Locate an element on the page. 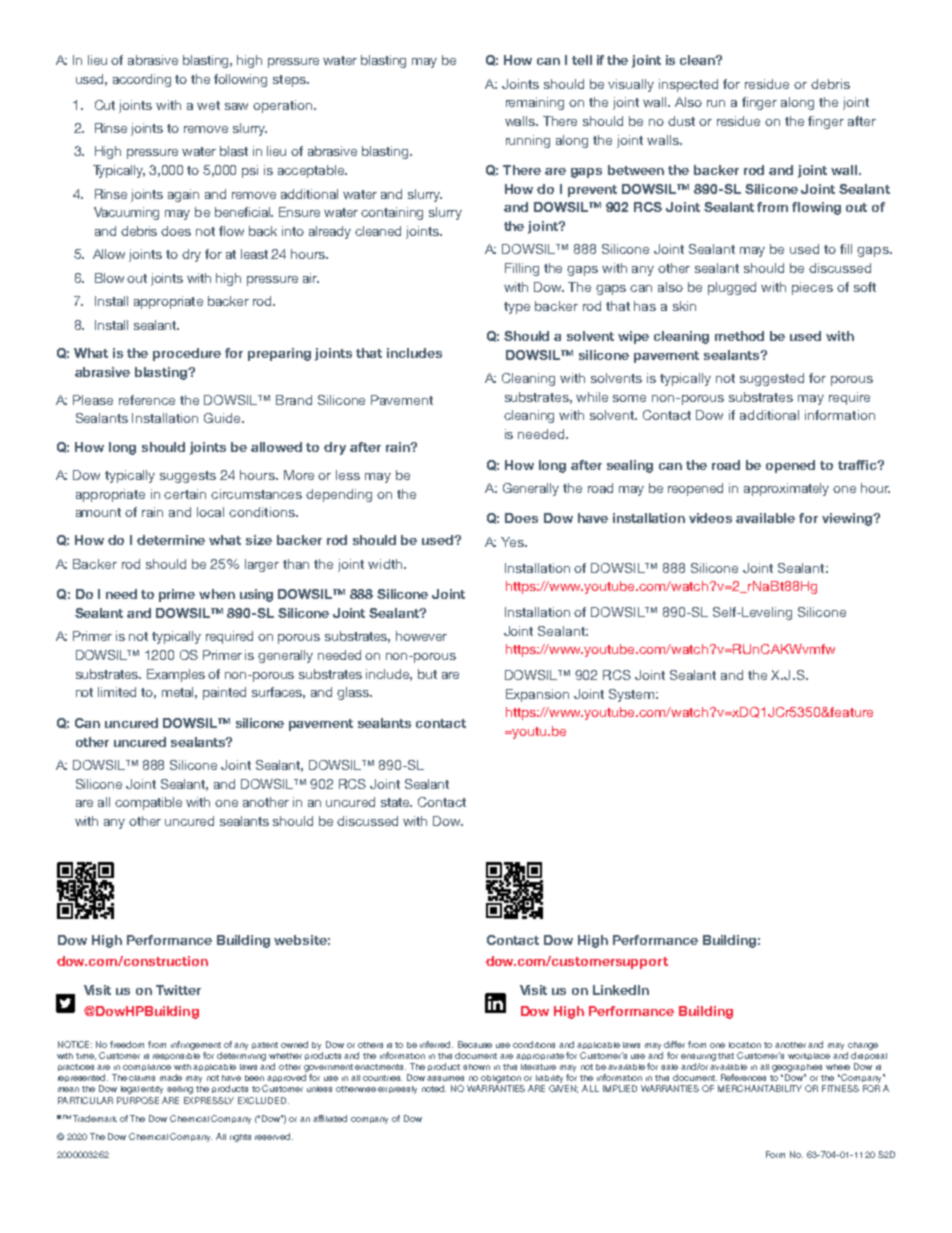 This page has width=952, height=1233. remaining is located at coordinates (535, 103).
